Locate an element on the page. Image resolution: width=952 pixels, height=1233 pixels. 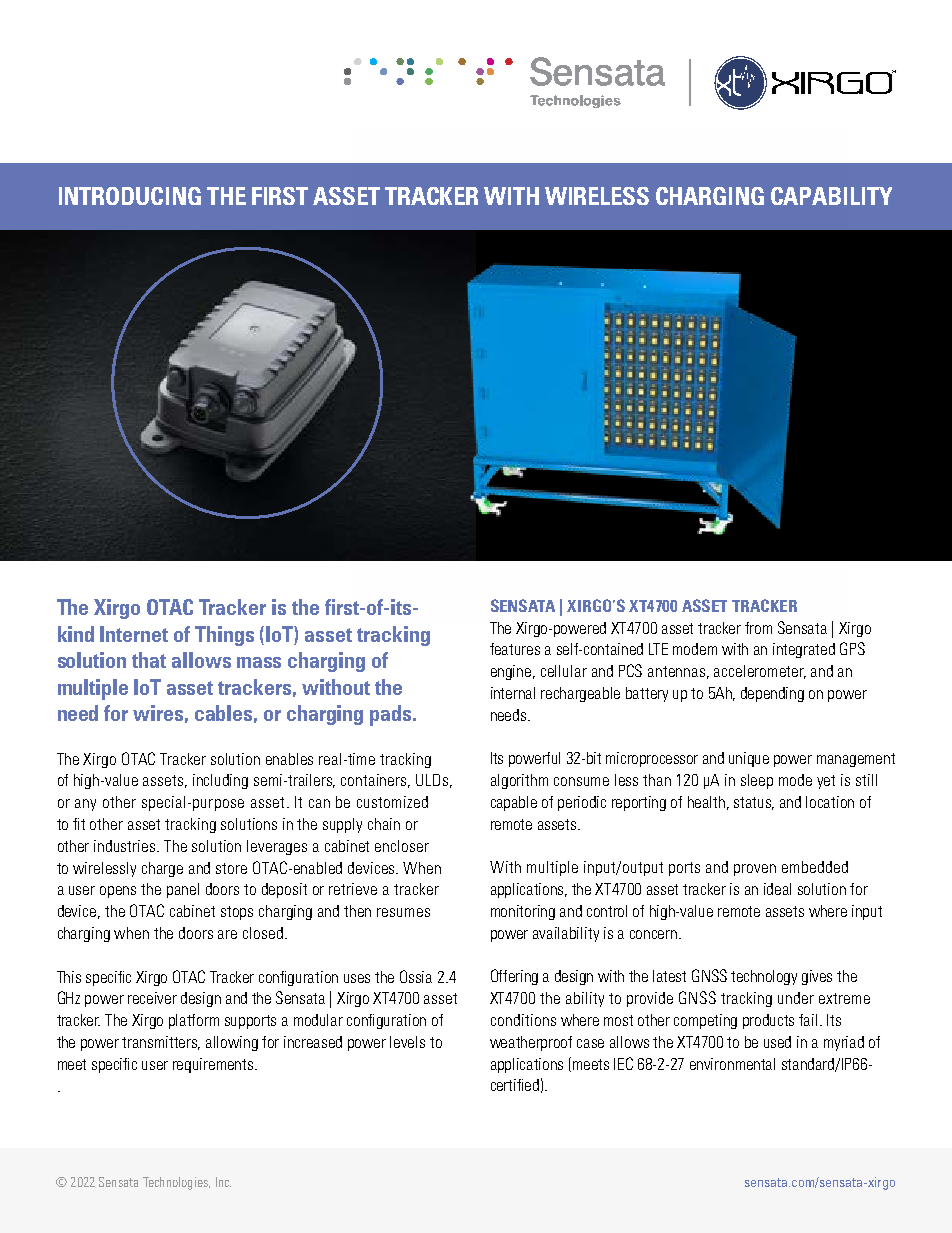
Things is located at coordinates (224, 636).
